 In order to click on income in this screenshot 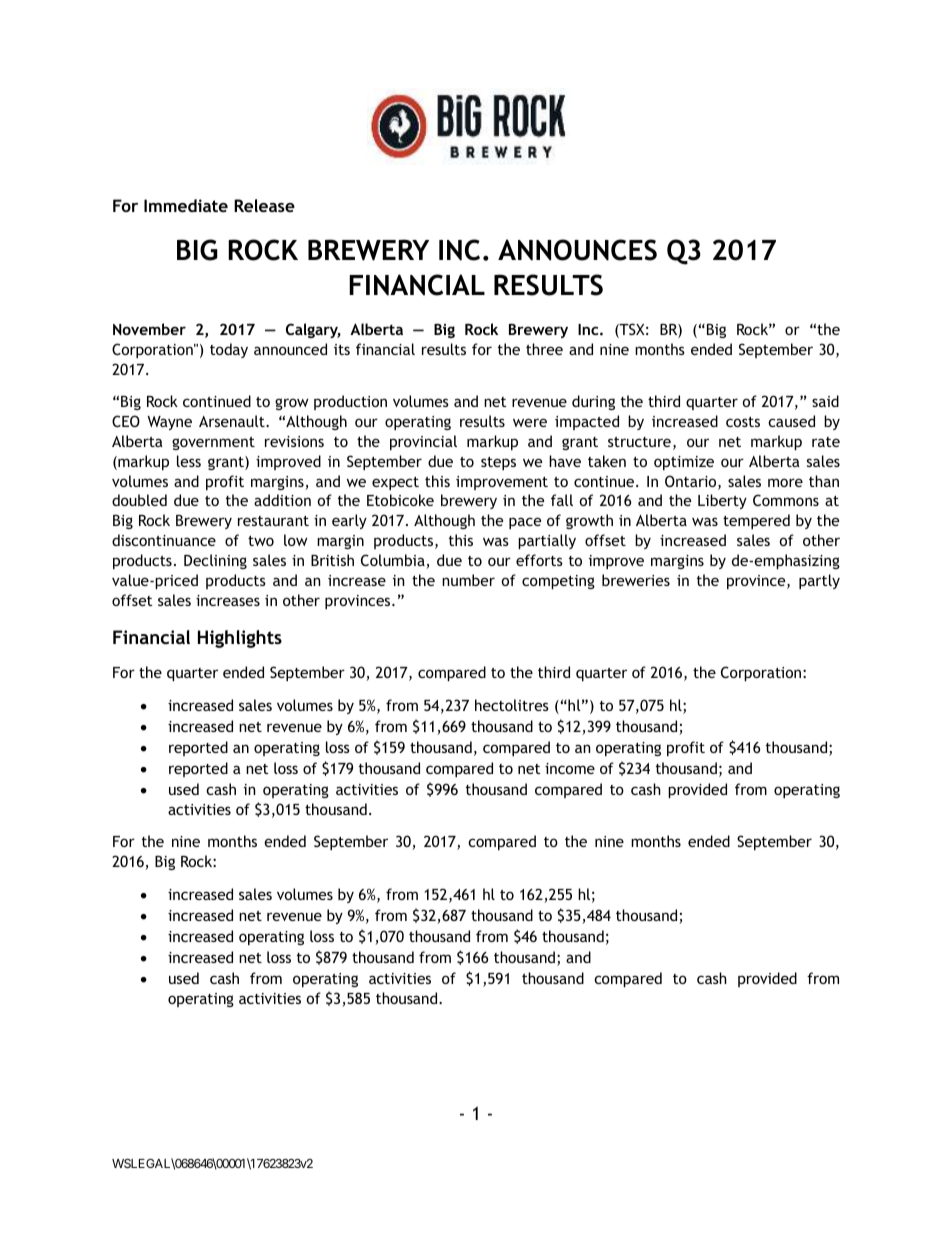, I will do `click(570, 768)`.
